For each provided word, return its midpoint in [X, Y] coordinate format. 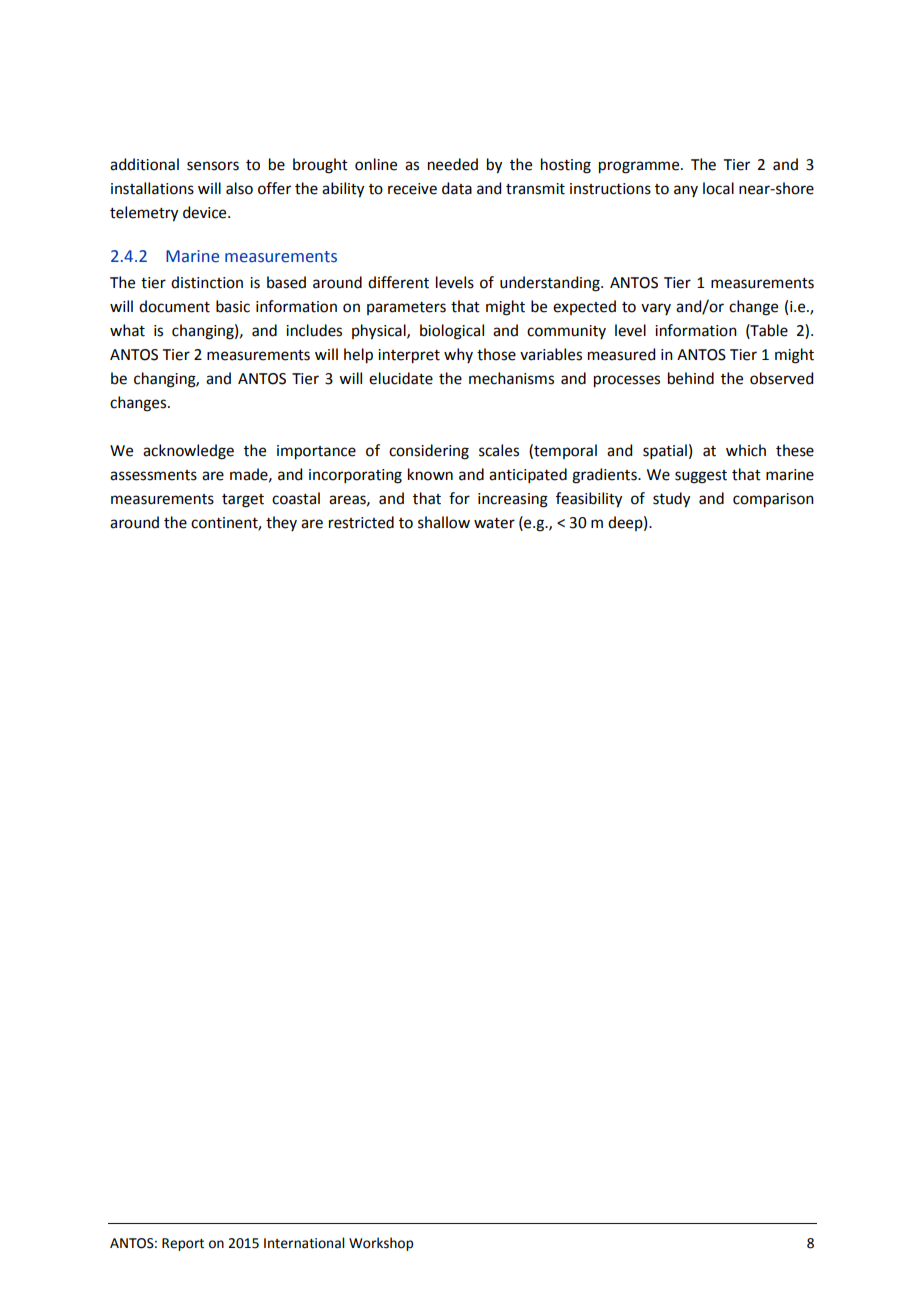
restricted [361, 522]
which [746, 450]
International [304, 1243]
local [718, 188]
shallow [444, 522]
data [457, 188]
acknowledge [188, 452]
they [281, 523]
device [206, 212]
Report [183, 1244]
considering [429, 452]
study [671, 500]
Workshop [381, 1244]
